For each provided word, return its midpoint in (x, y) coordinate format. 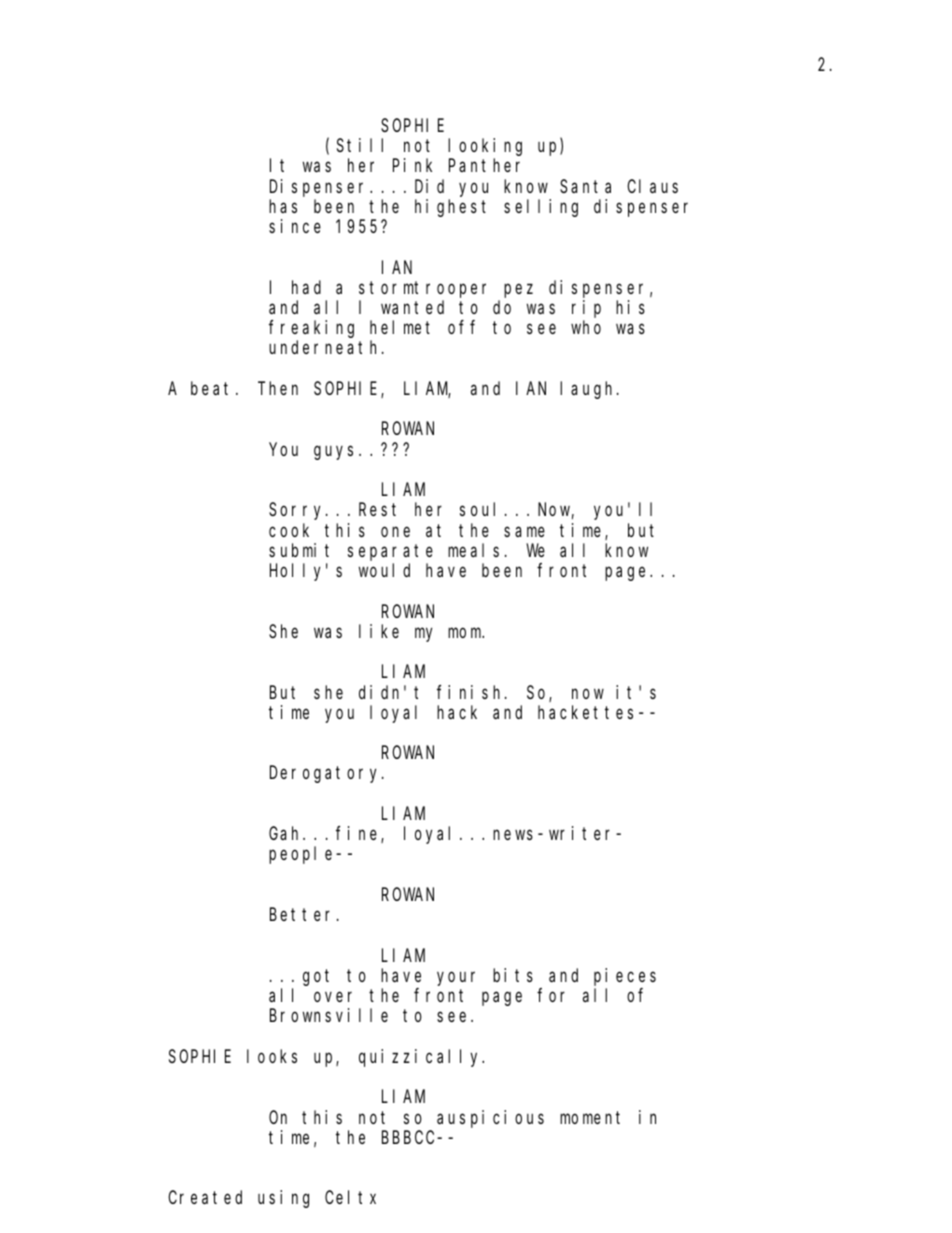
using (283, 1199)
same (524, 531)
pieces (625, 977)
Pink (412, 165)
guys (333, 452)
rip (586, 309)
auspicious (490, 1119)
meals (473, 550)
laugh (589, 390)
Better (304, 915)
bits (513, 975)
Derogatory (326, 775)
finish (471, 692)
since (295, 226)
